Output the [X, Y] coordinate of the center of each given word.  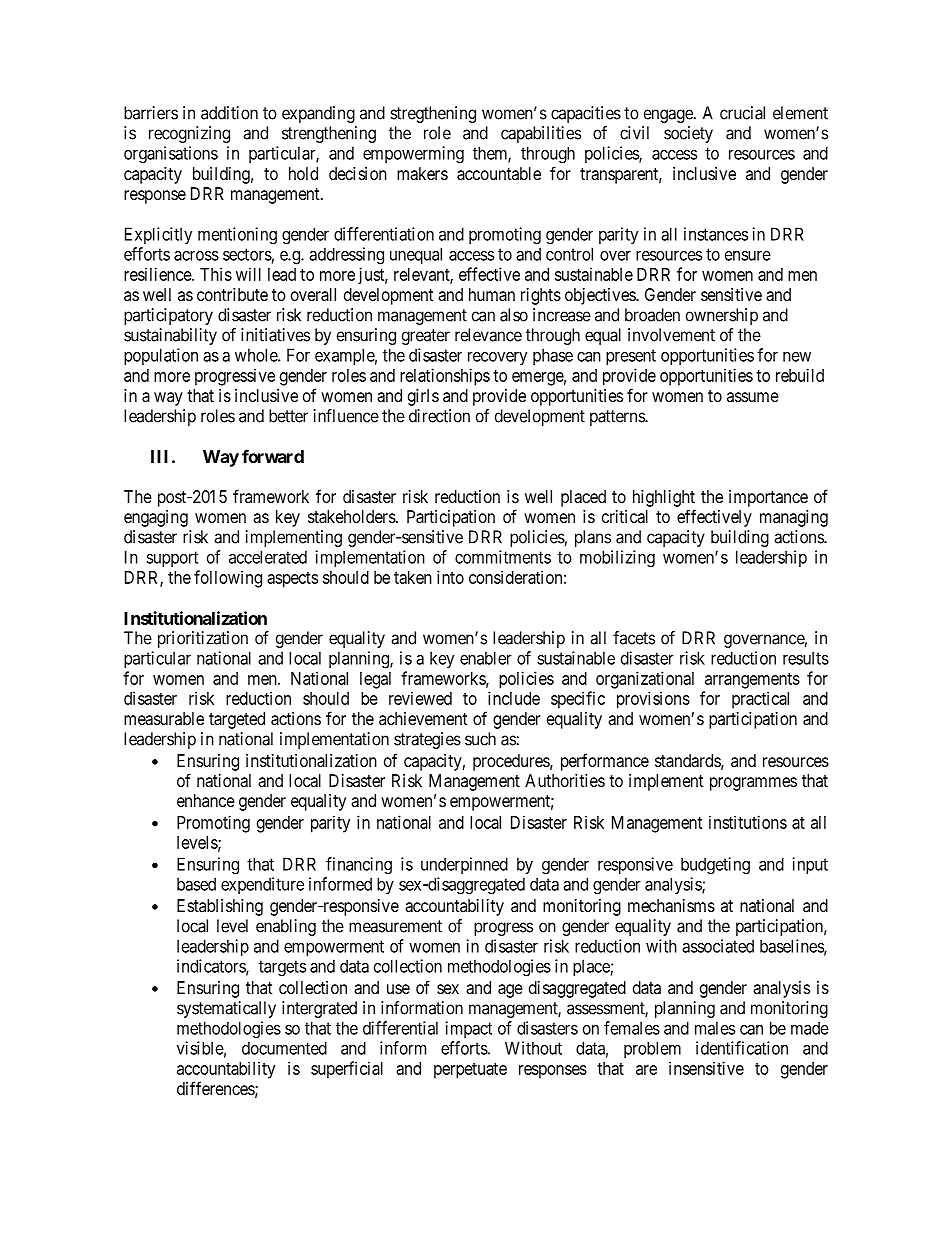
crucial [742, 113]
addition [229, 113]
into [450, 577]
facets [634, 638]
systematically [226, 1009]
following [228, 579]
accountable [499, 173]
